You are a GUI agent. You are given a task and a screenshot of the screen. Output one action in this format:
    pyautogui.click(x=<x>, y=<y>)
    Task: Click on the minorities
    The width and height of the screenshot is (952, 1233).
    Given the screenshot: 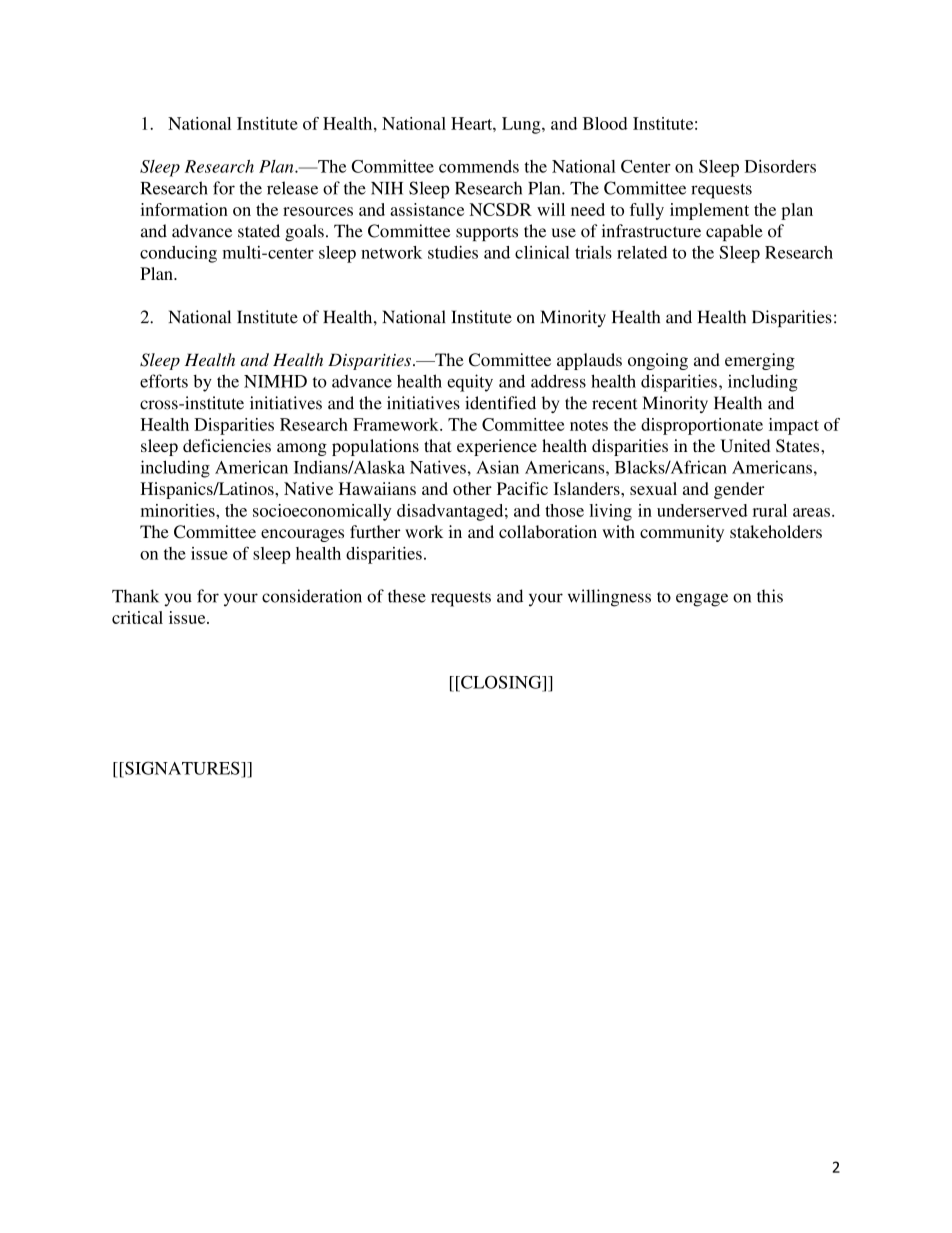 What is the action you would take?
    pyautogui.click(x=179, y=510)
